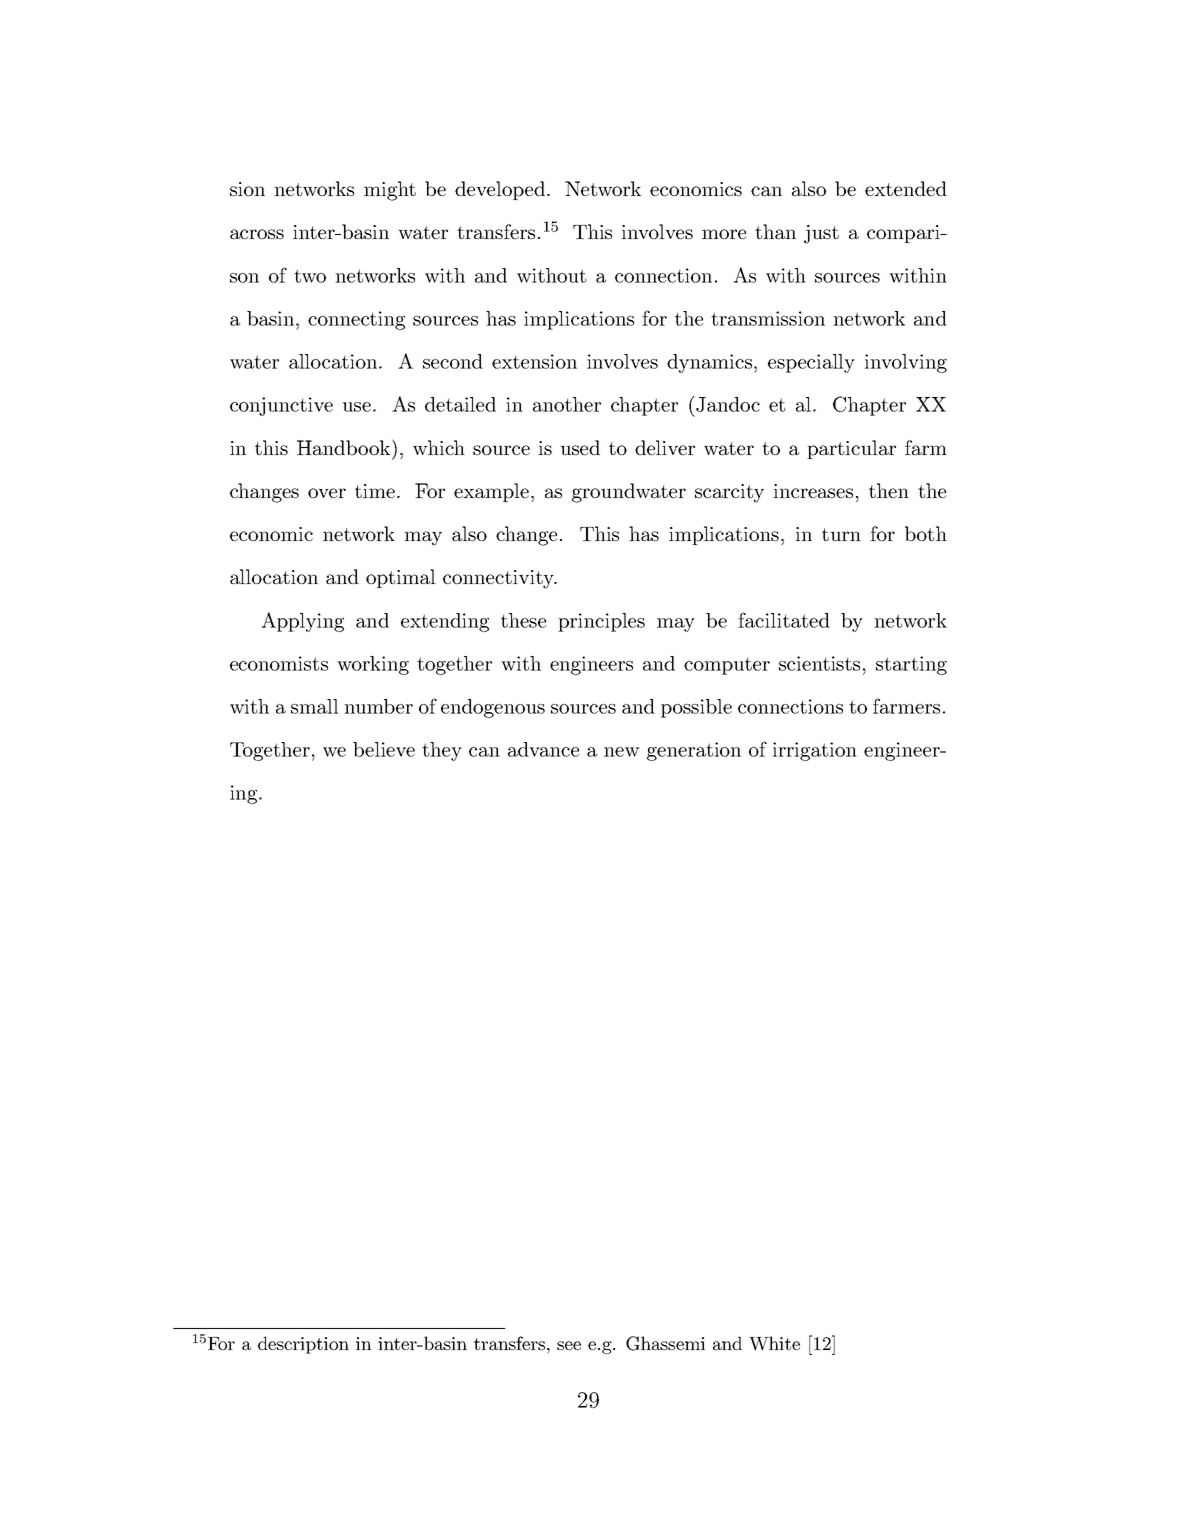 This screenshot has width=1177, height=1523. I want to click on description, so click(303, 1345).
